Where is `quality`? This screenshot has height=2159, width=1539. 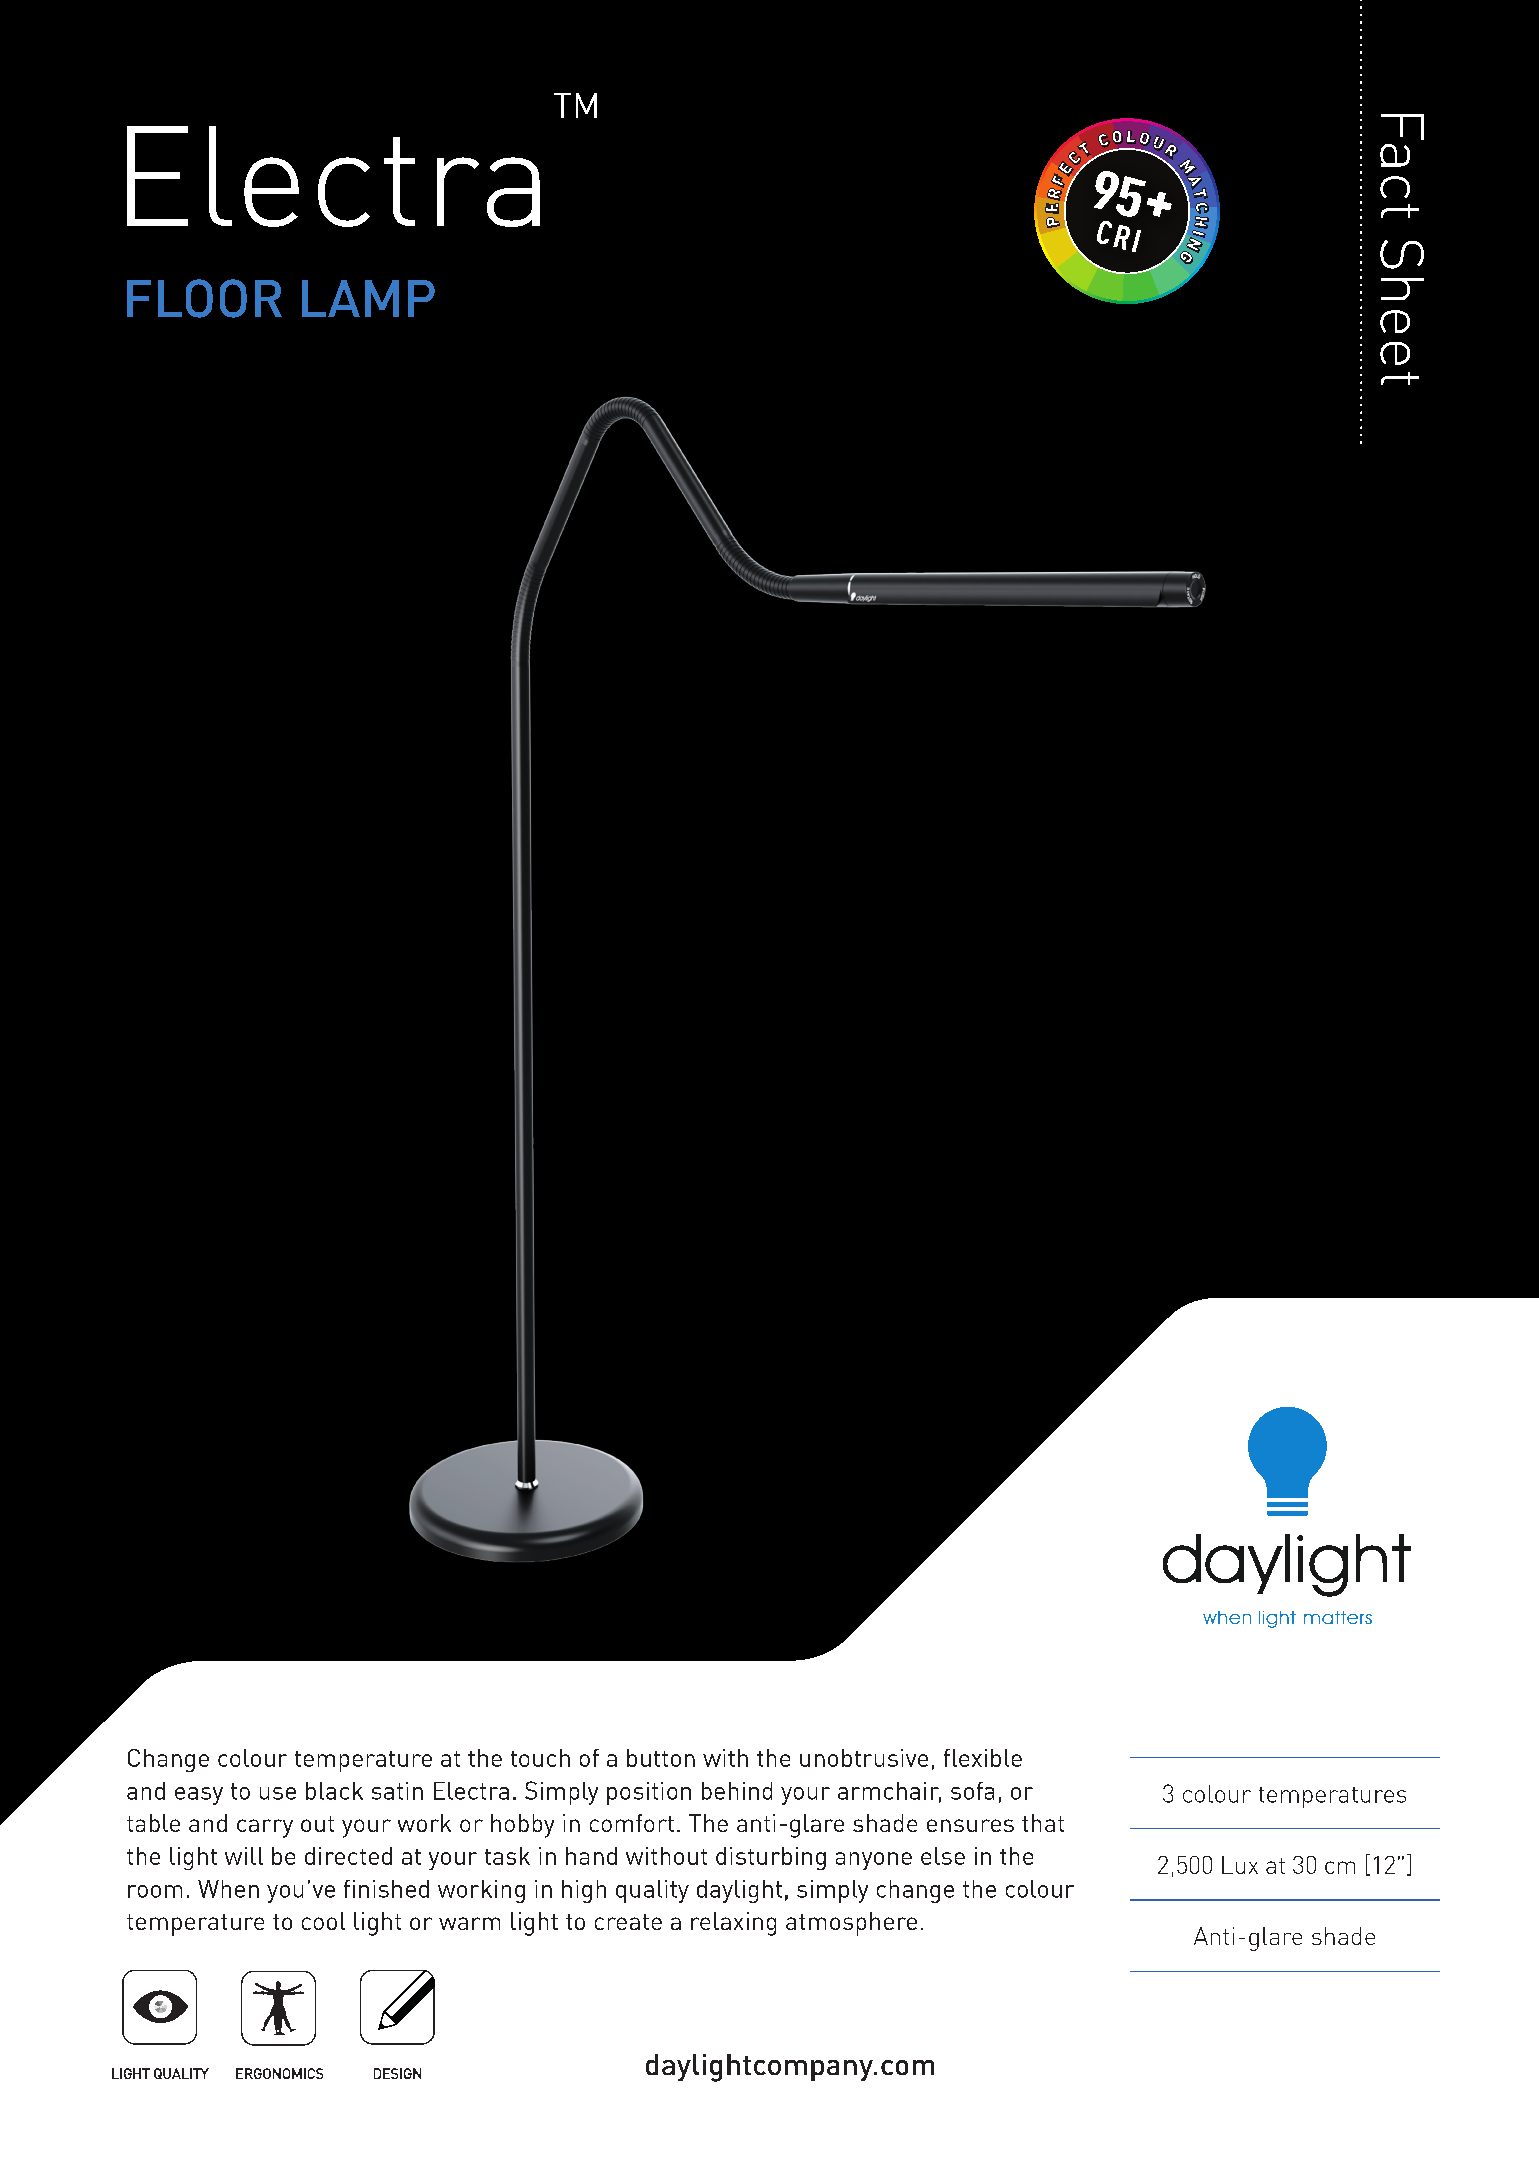 quality is located at coordinates (652, 1891).
